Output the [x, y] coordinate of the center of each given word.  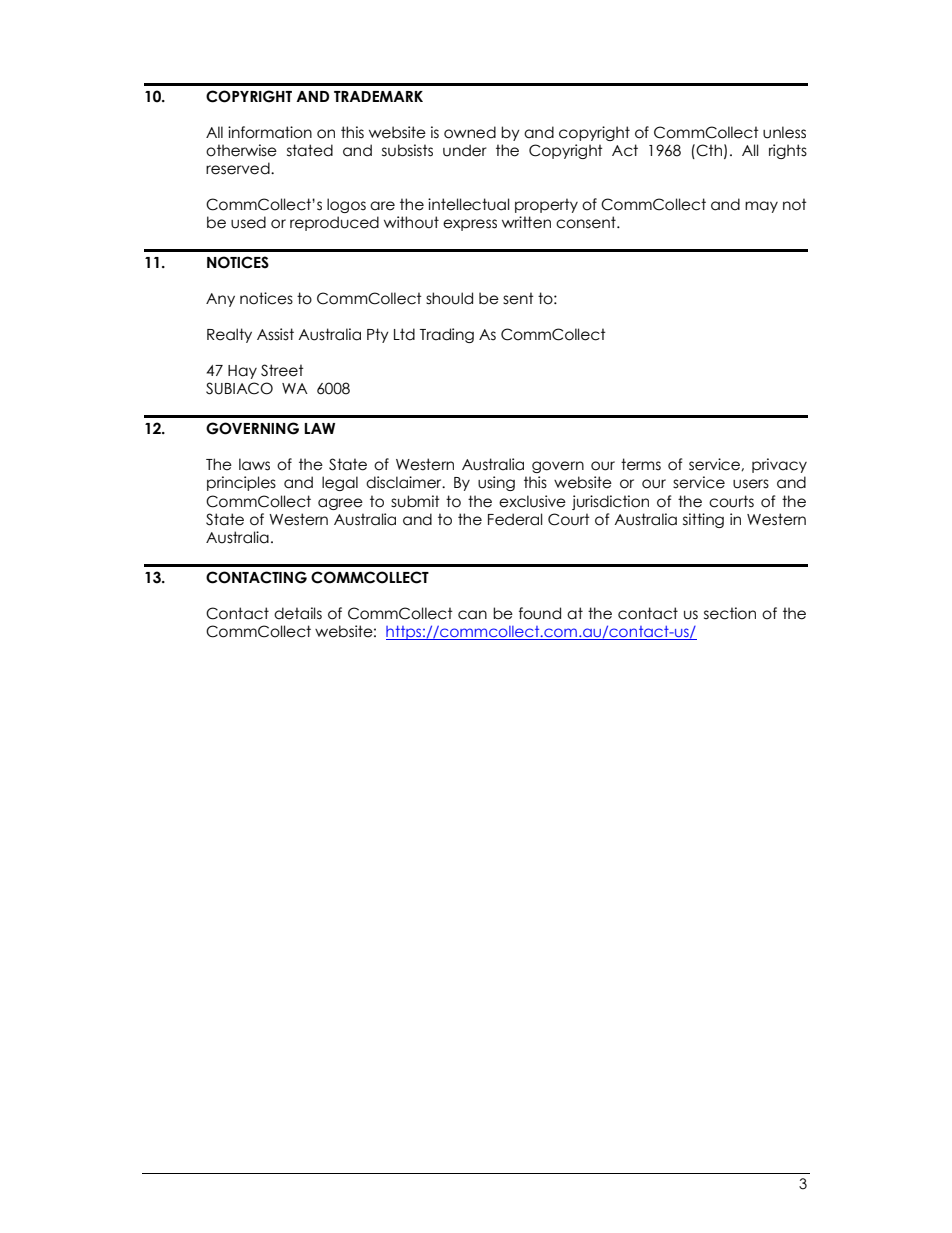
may [761, 207]
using [496, 483]
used [248, 222]
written [526, 222]
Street [282, 370]
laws [254, 464]
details [298, 613]
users [751, 484]
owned [470, 132]
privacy [779, 465]
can [472, 615]
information [270, 132]
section [730, 613]
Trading [447, 335]
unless [784, 132]
